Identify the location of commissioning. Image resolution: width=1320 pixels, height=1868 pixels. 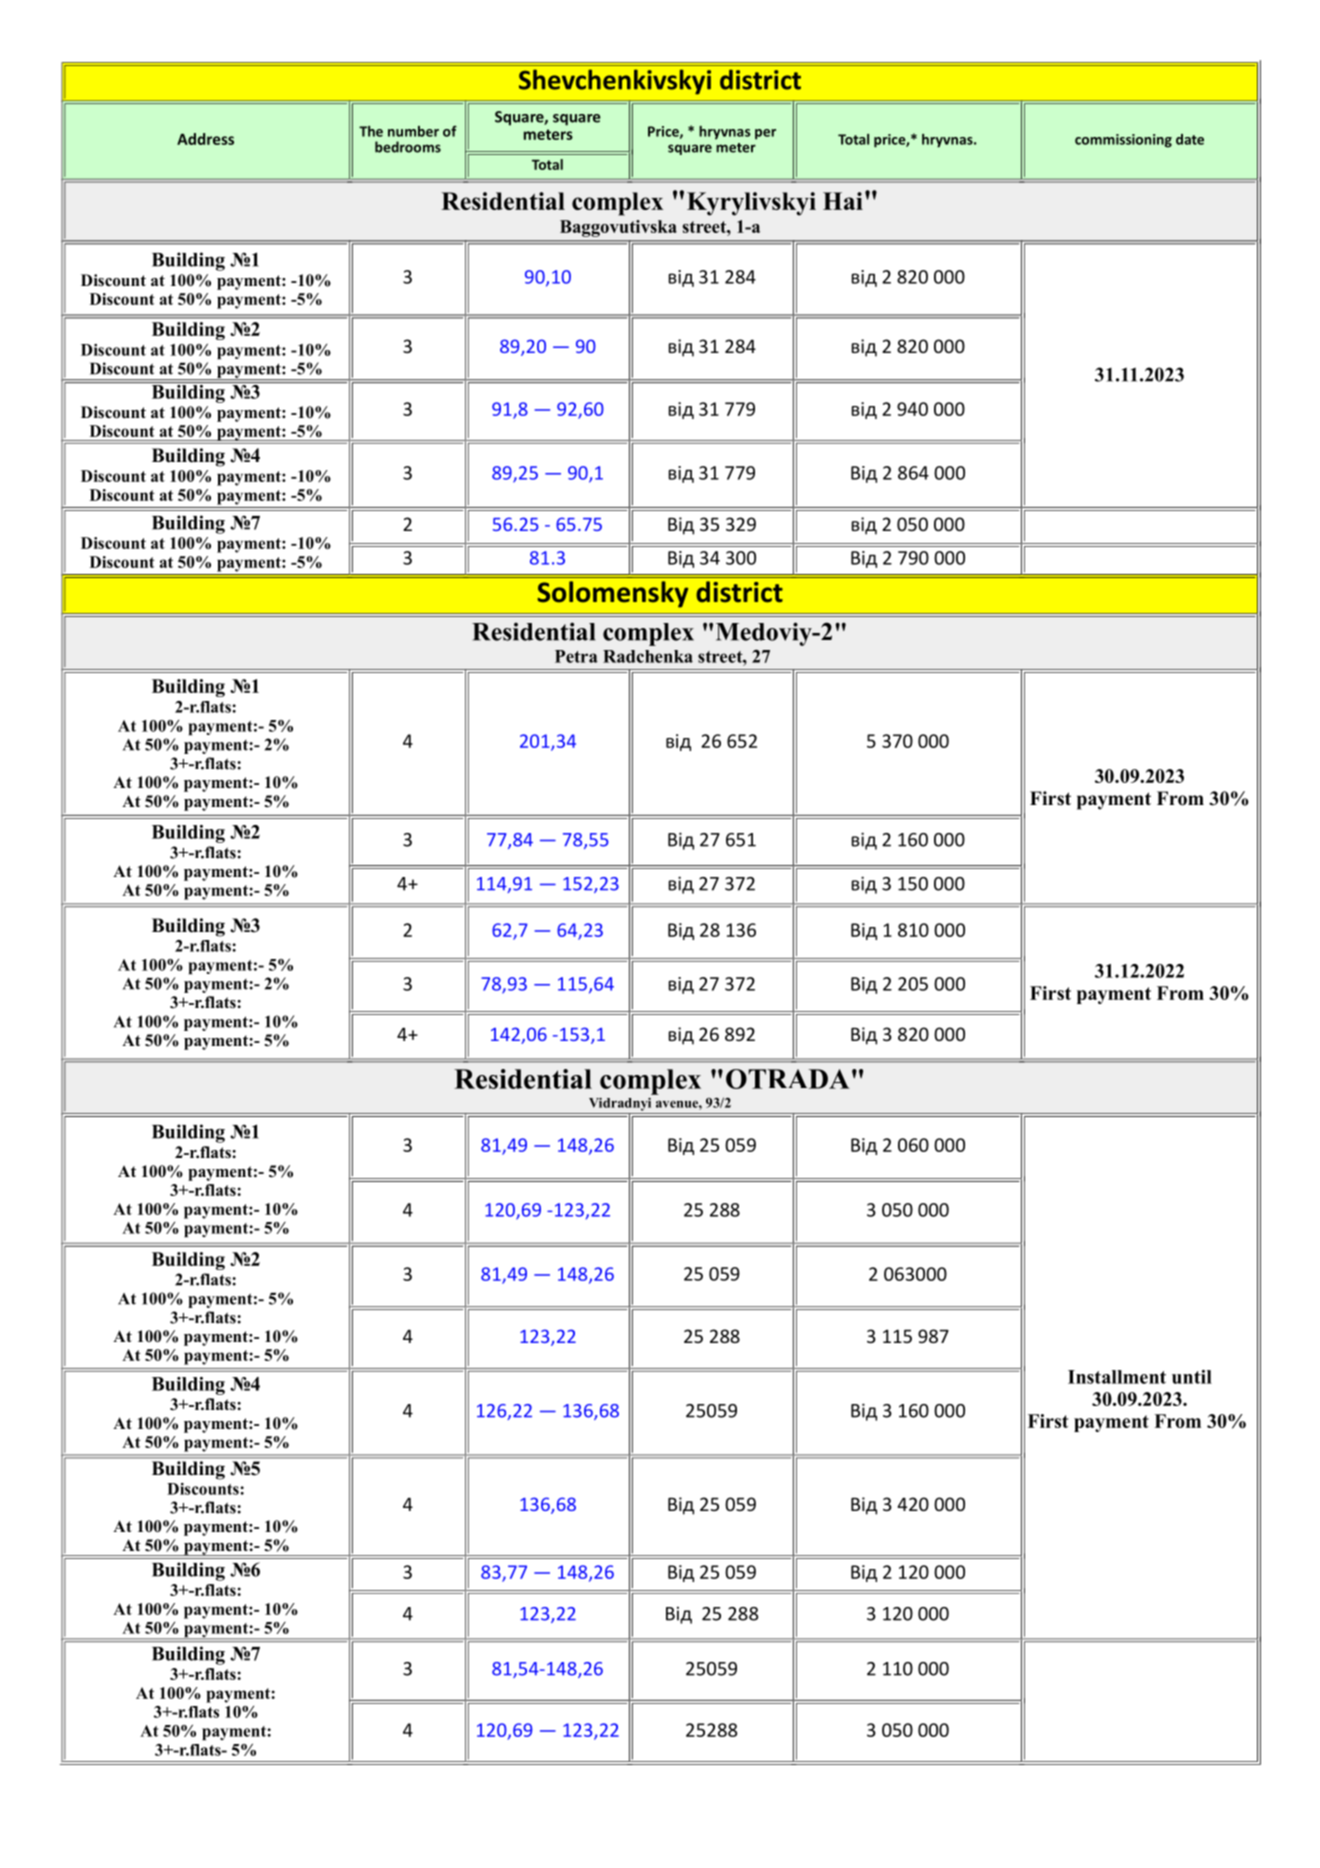
(1123, 141).
